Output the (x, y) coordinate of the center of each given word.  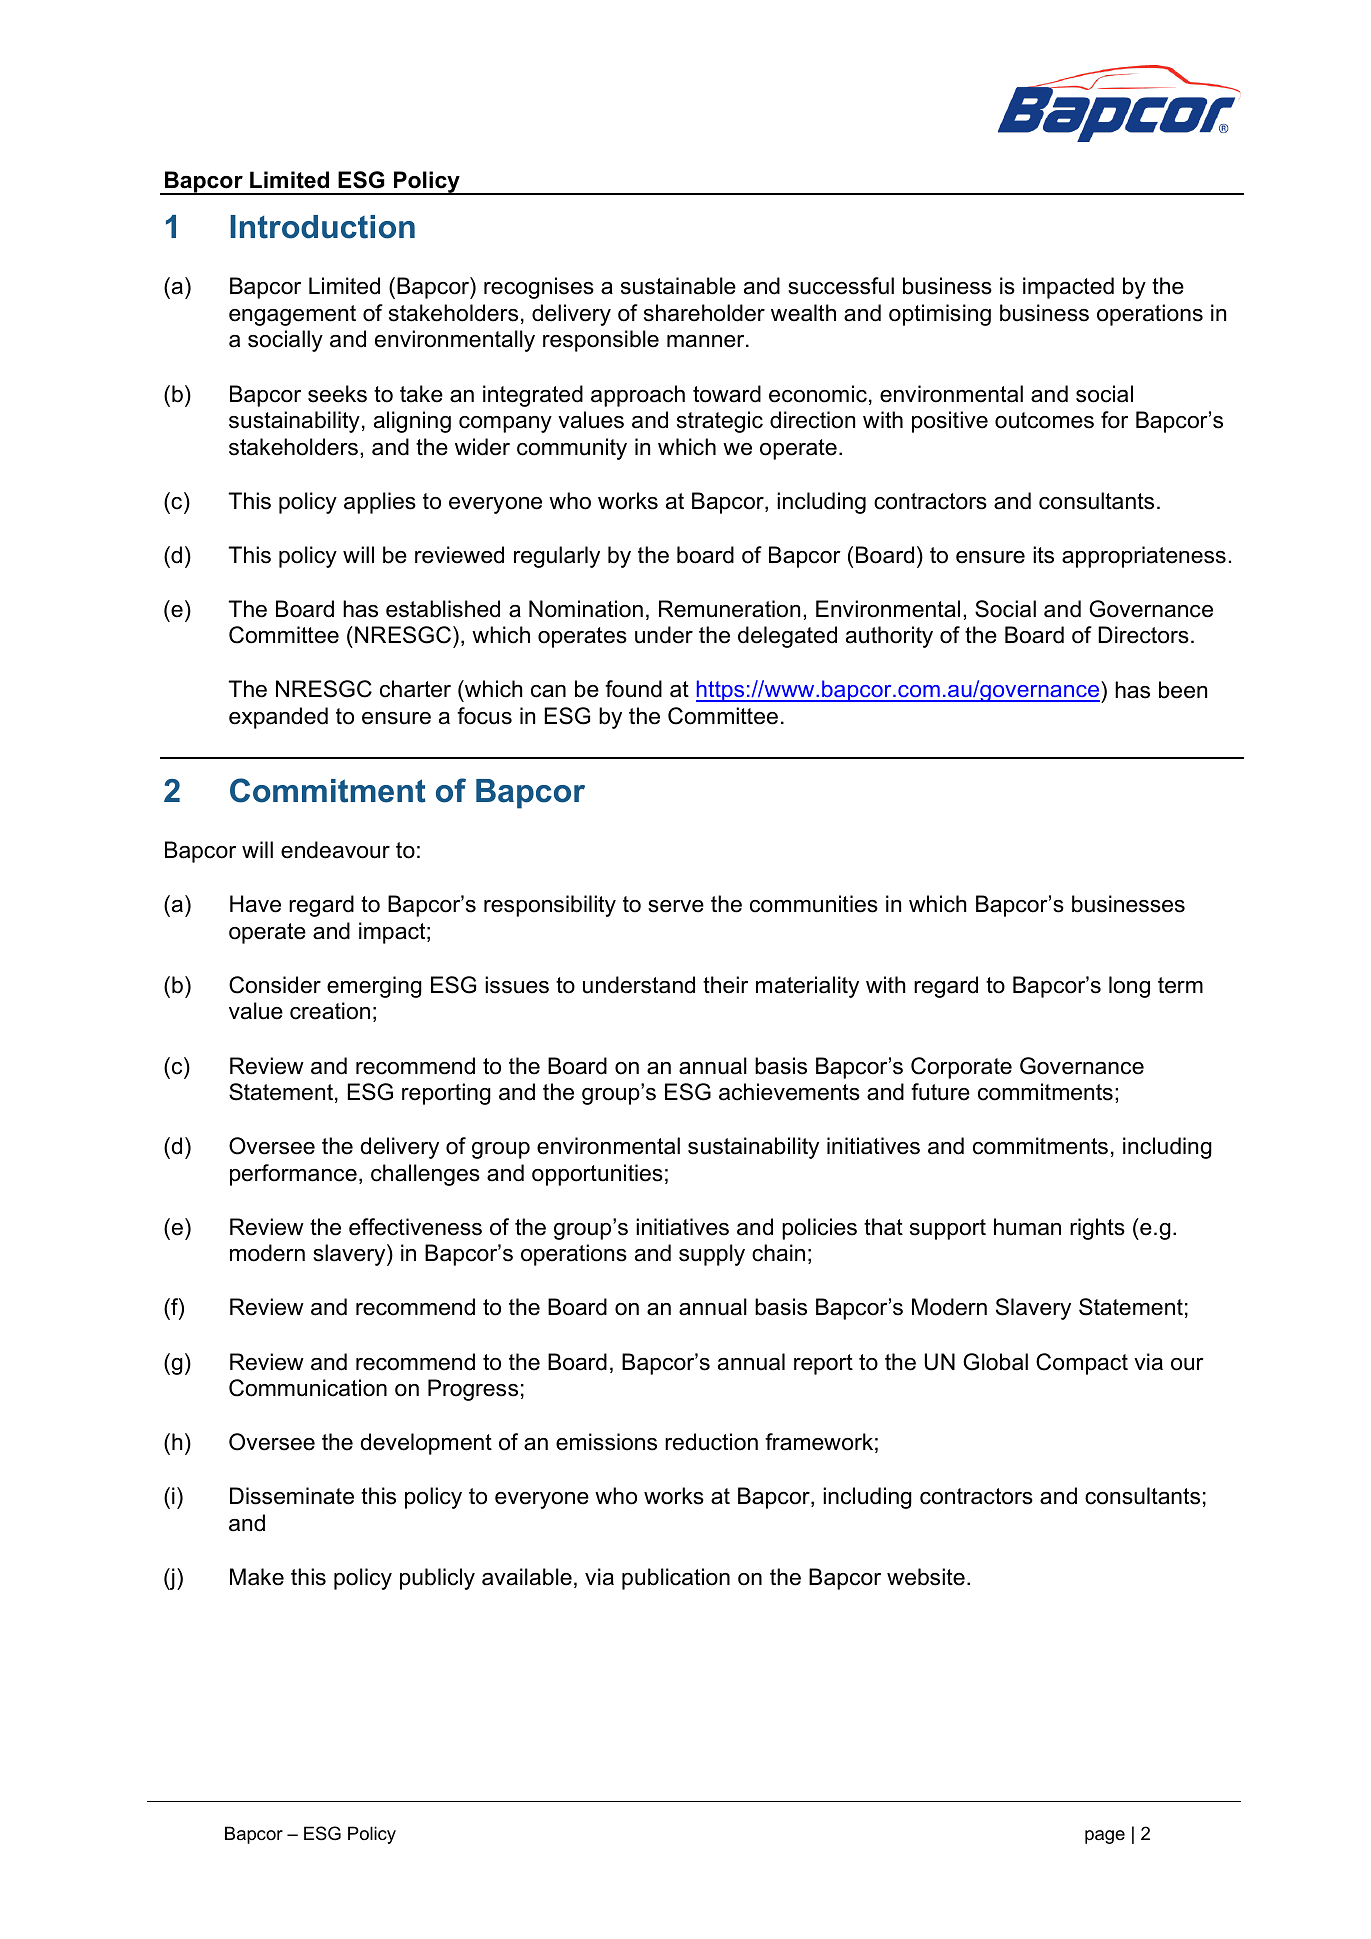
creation (330, 1011)
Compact (1082, 1364)
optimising (940, 315)
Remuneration (729, 609)
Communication (308, 1388)
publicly (437, 1579)
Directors (1143, 635)
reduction (711, 1442)
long (1129, 987)
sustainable (678, 286)
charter (415, 689)
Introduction (322, 227)
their (725, 985)
